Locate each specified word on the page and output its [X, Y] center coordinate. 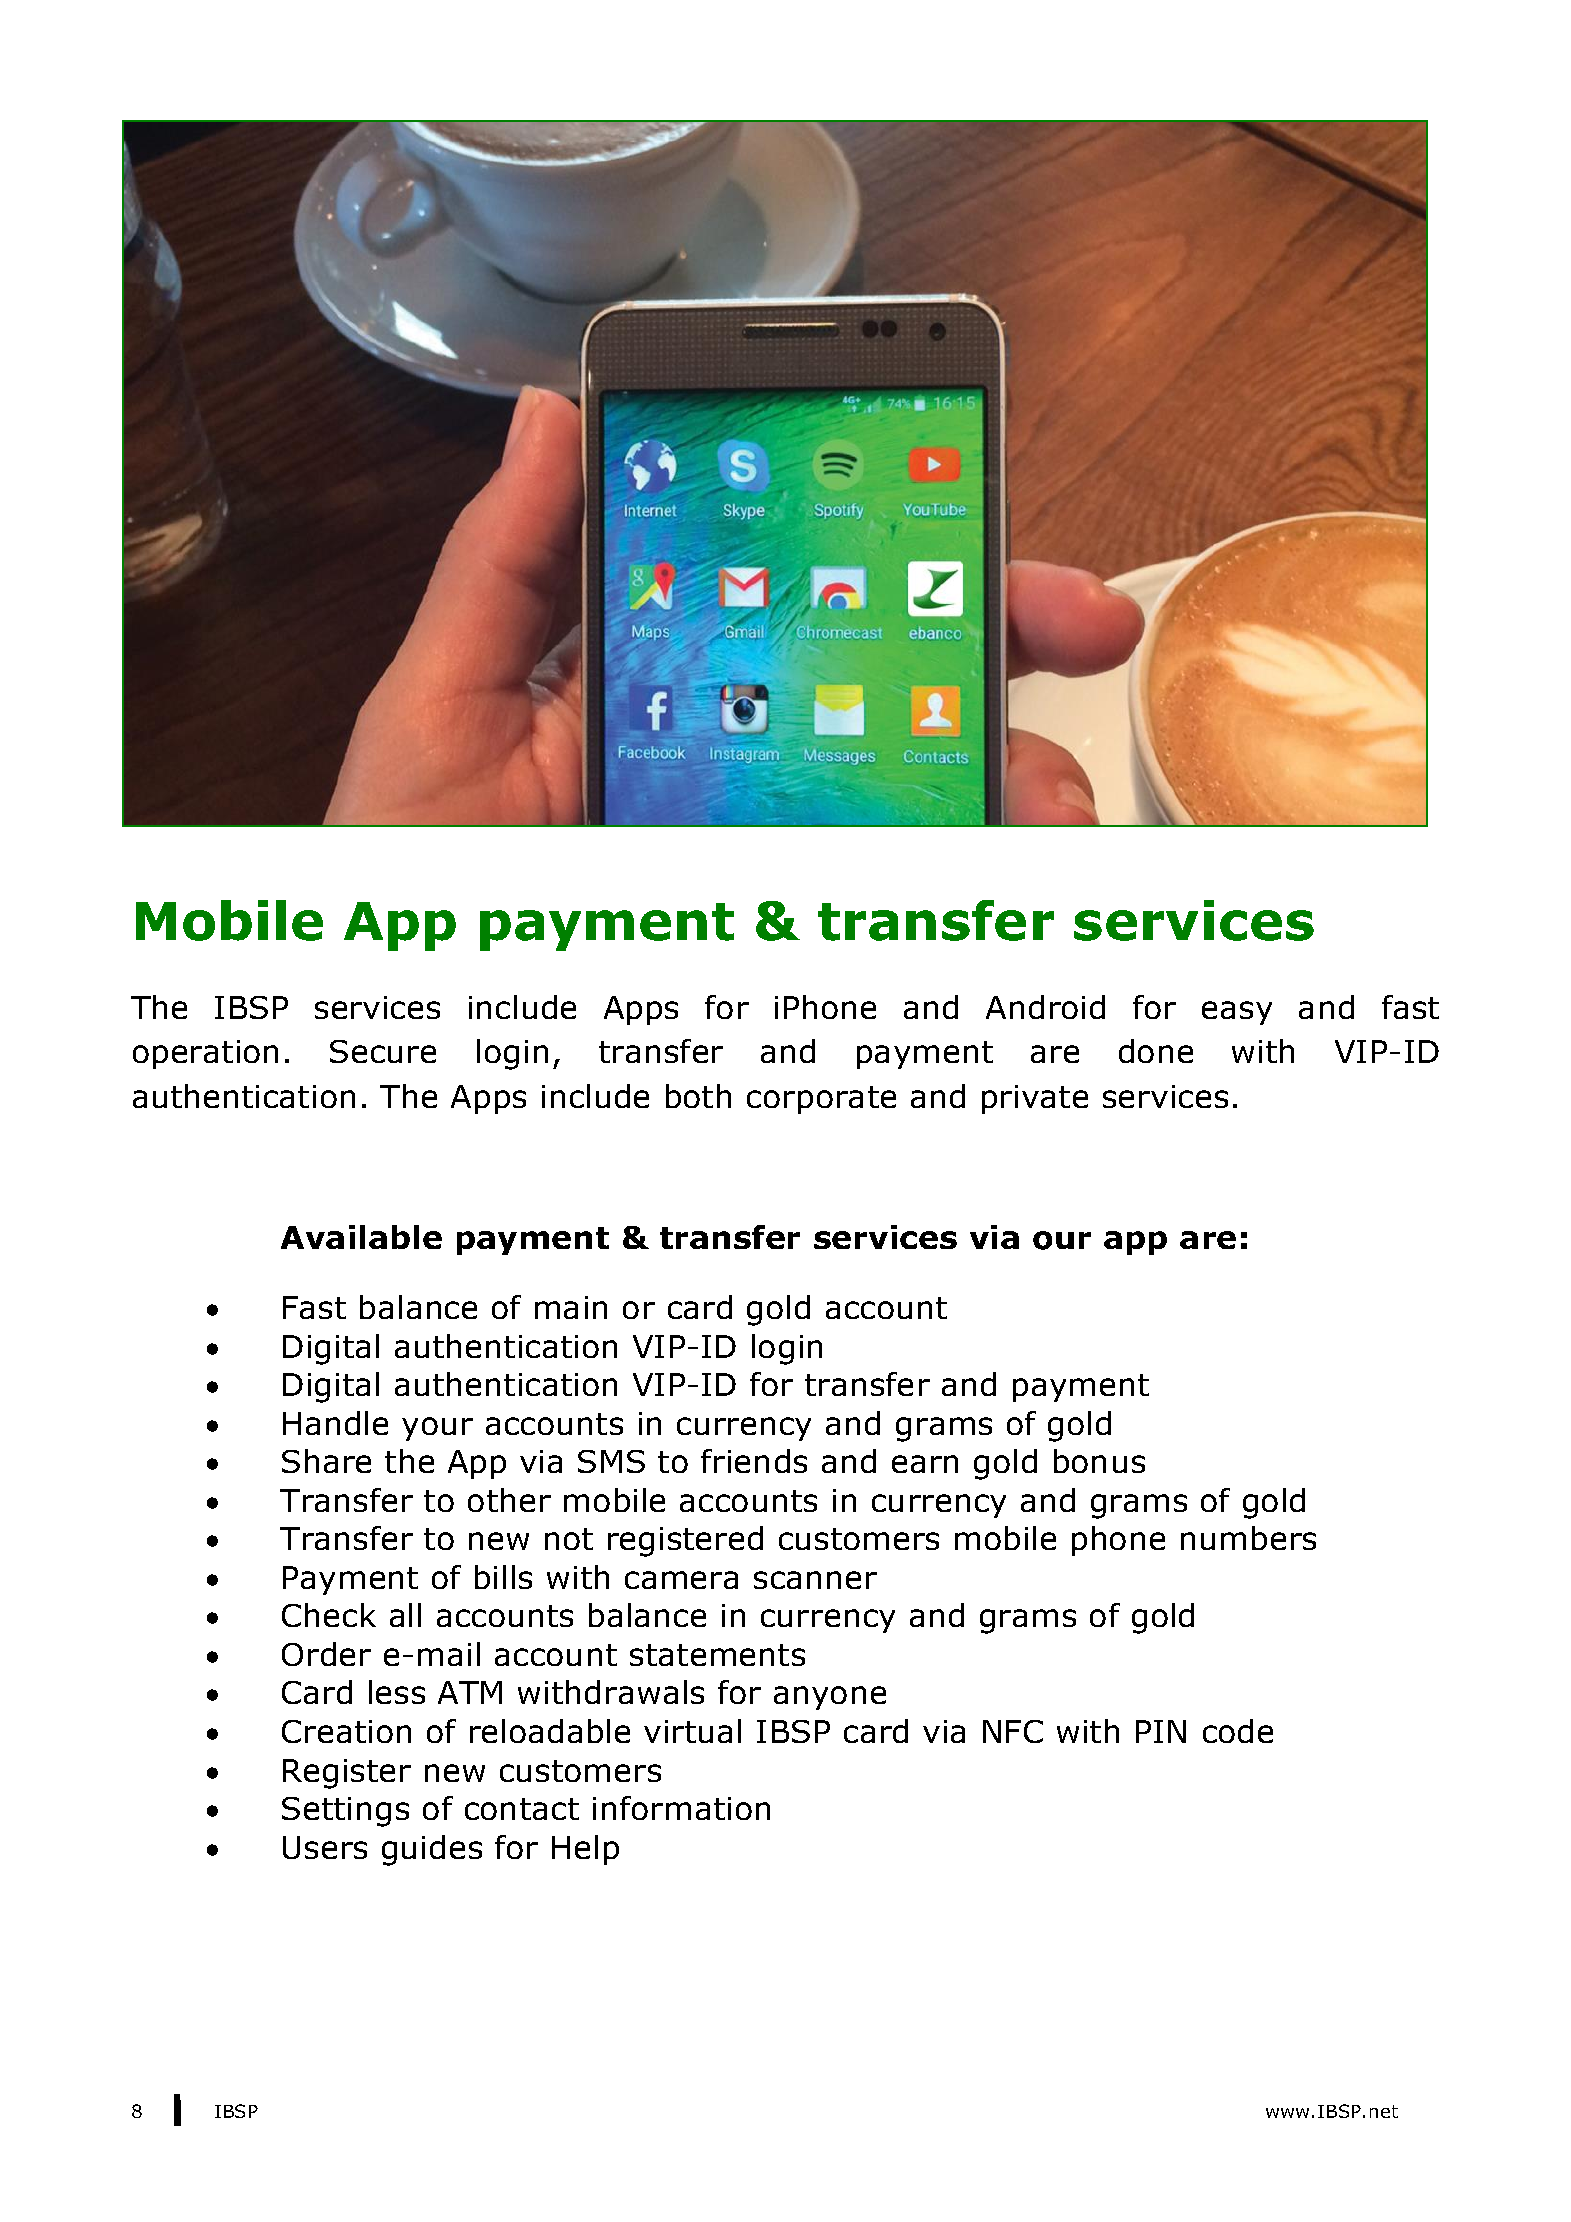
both [698, 1096]
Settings [345, 1812]
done [1156, 1051]
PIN [1161, 1731]
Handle [335, 1423]
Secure [383, 1051]
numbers [1248, 1538]
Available [361, 1237]
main [571, 1307]
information [681, 1808]
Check [329, 1615]
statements [717, 1655]
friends [754, 1461]
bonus [1099, 1461]
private [1035, 1099]
